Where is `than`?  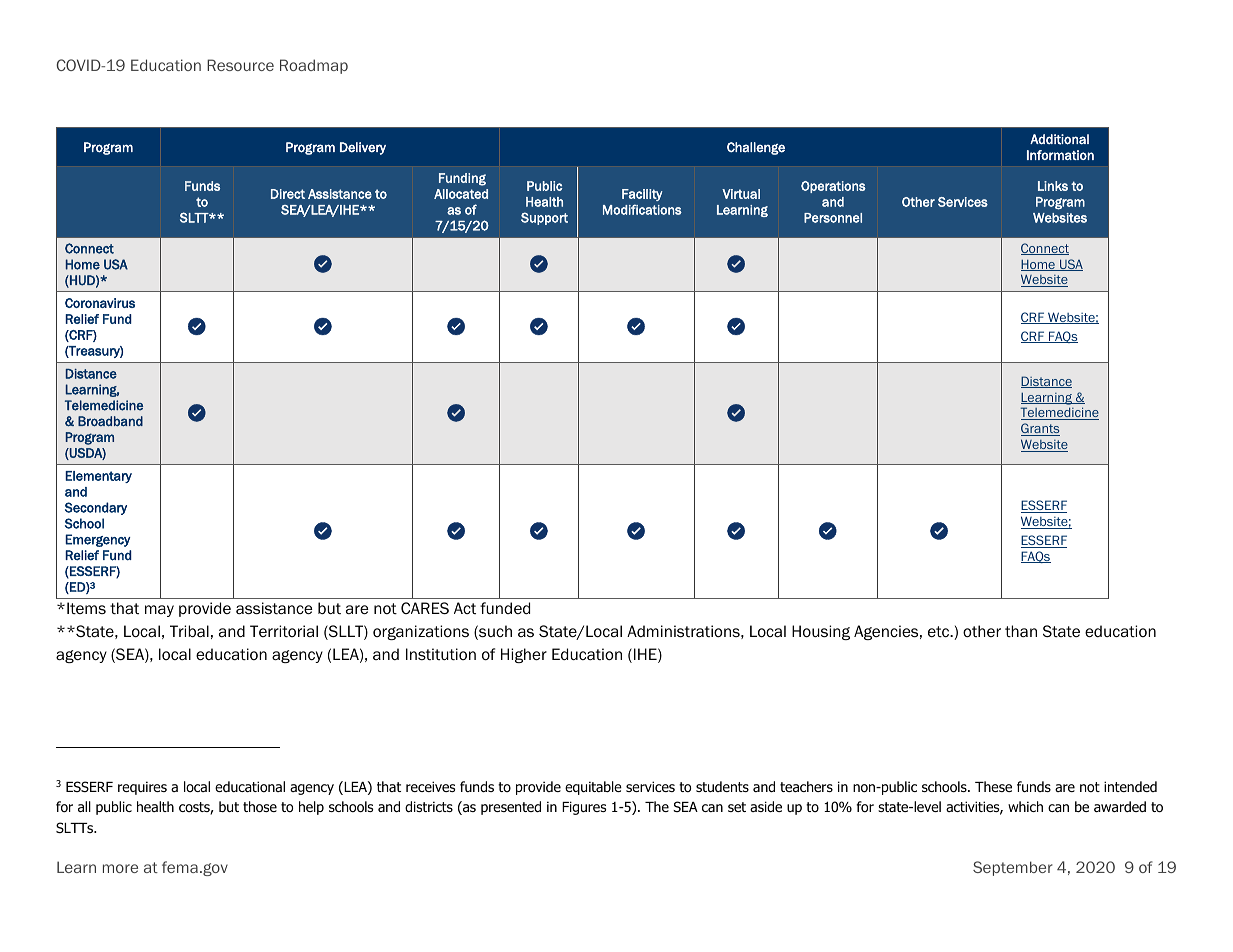
than is located at coordinates (1021, 631).
